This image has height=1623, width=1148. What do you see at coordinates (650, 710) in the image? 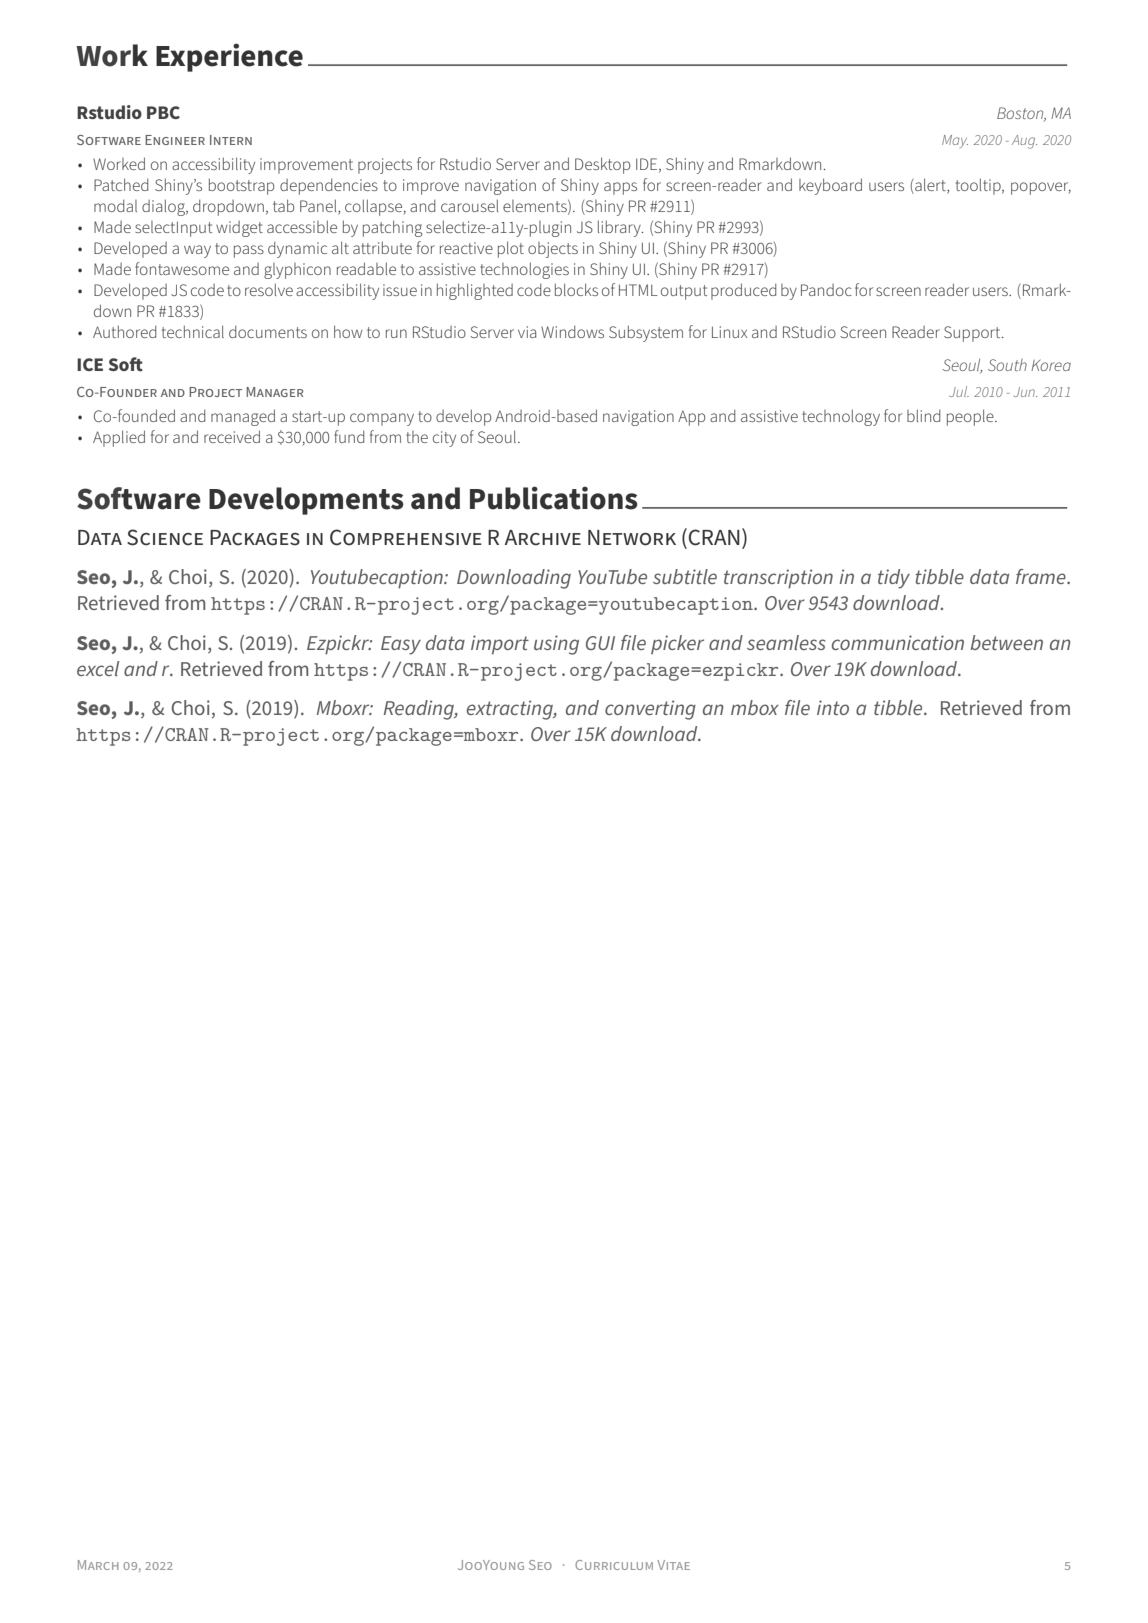
I see `converting` at bounding box center [650, 710].
